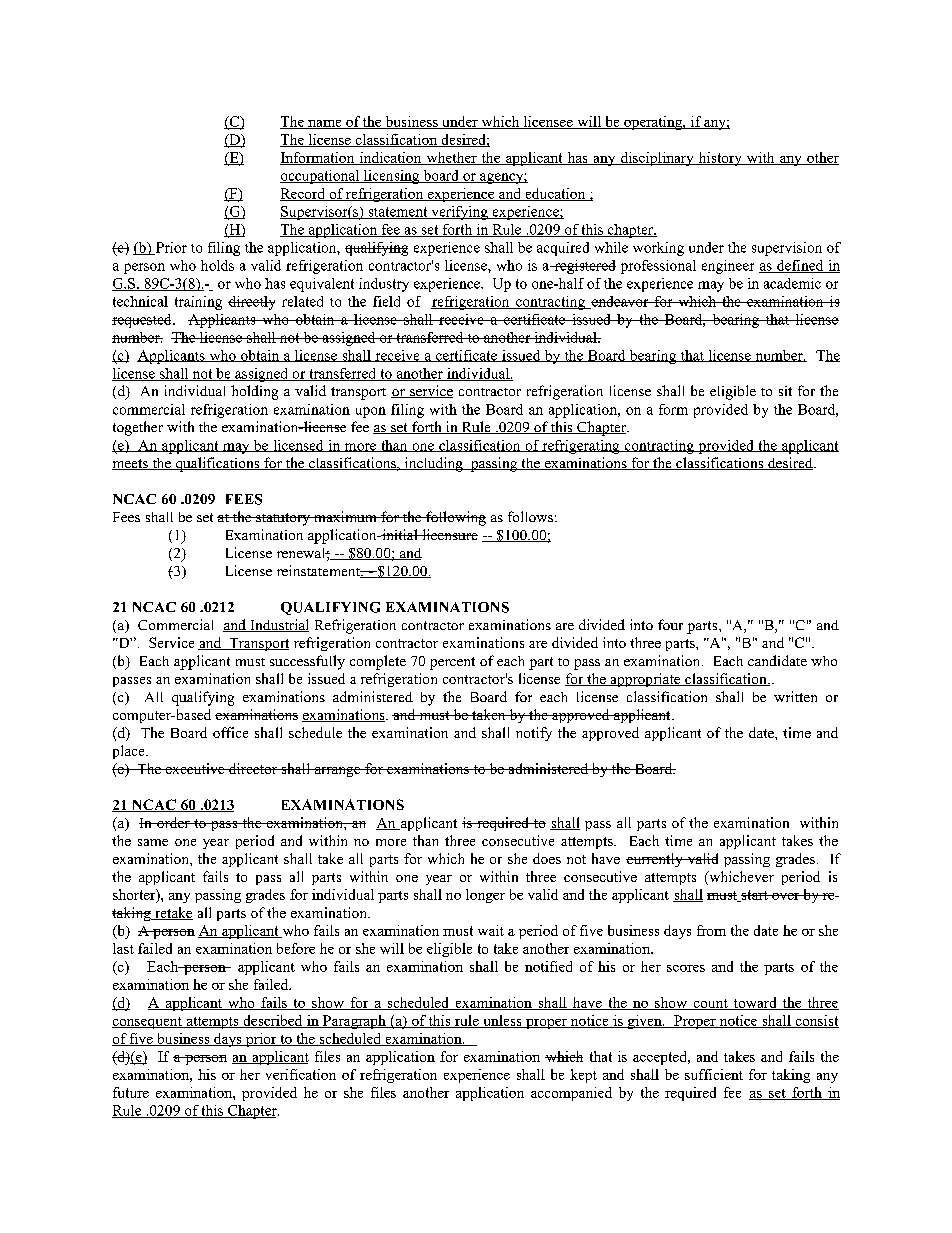 Image resolution: width=952 pixels, height=1233 pixels. Describe the element at coordinates (534, 734) in the screenshot. I see `notify` at that location.
